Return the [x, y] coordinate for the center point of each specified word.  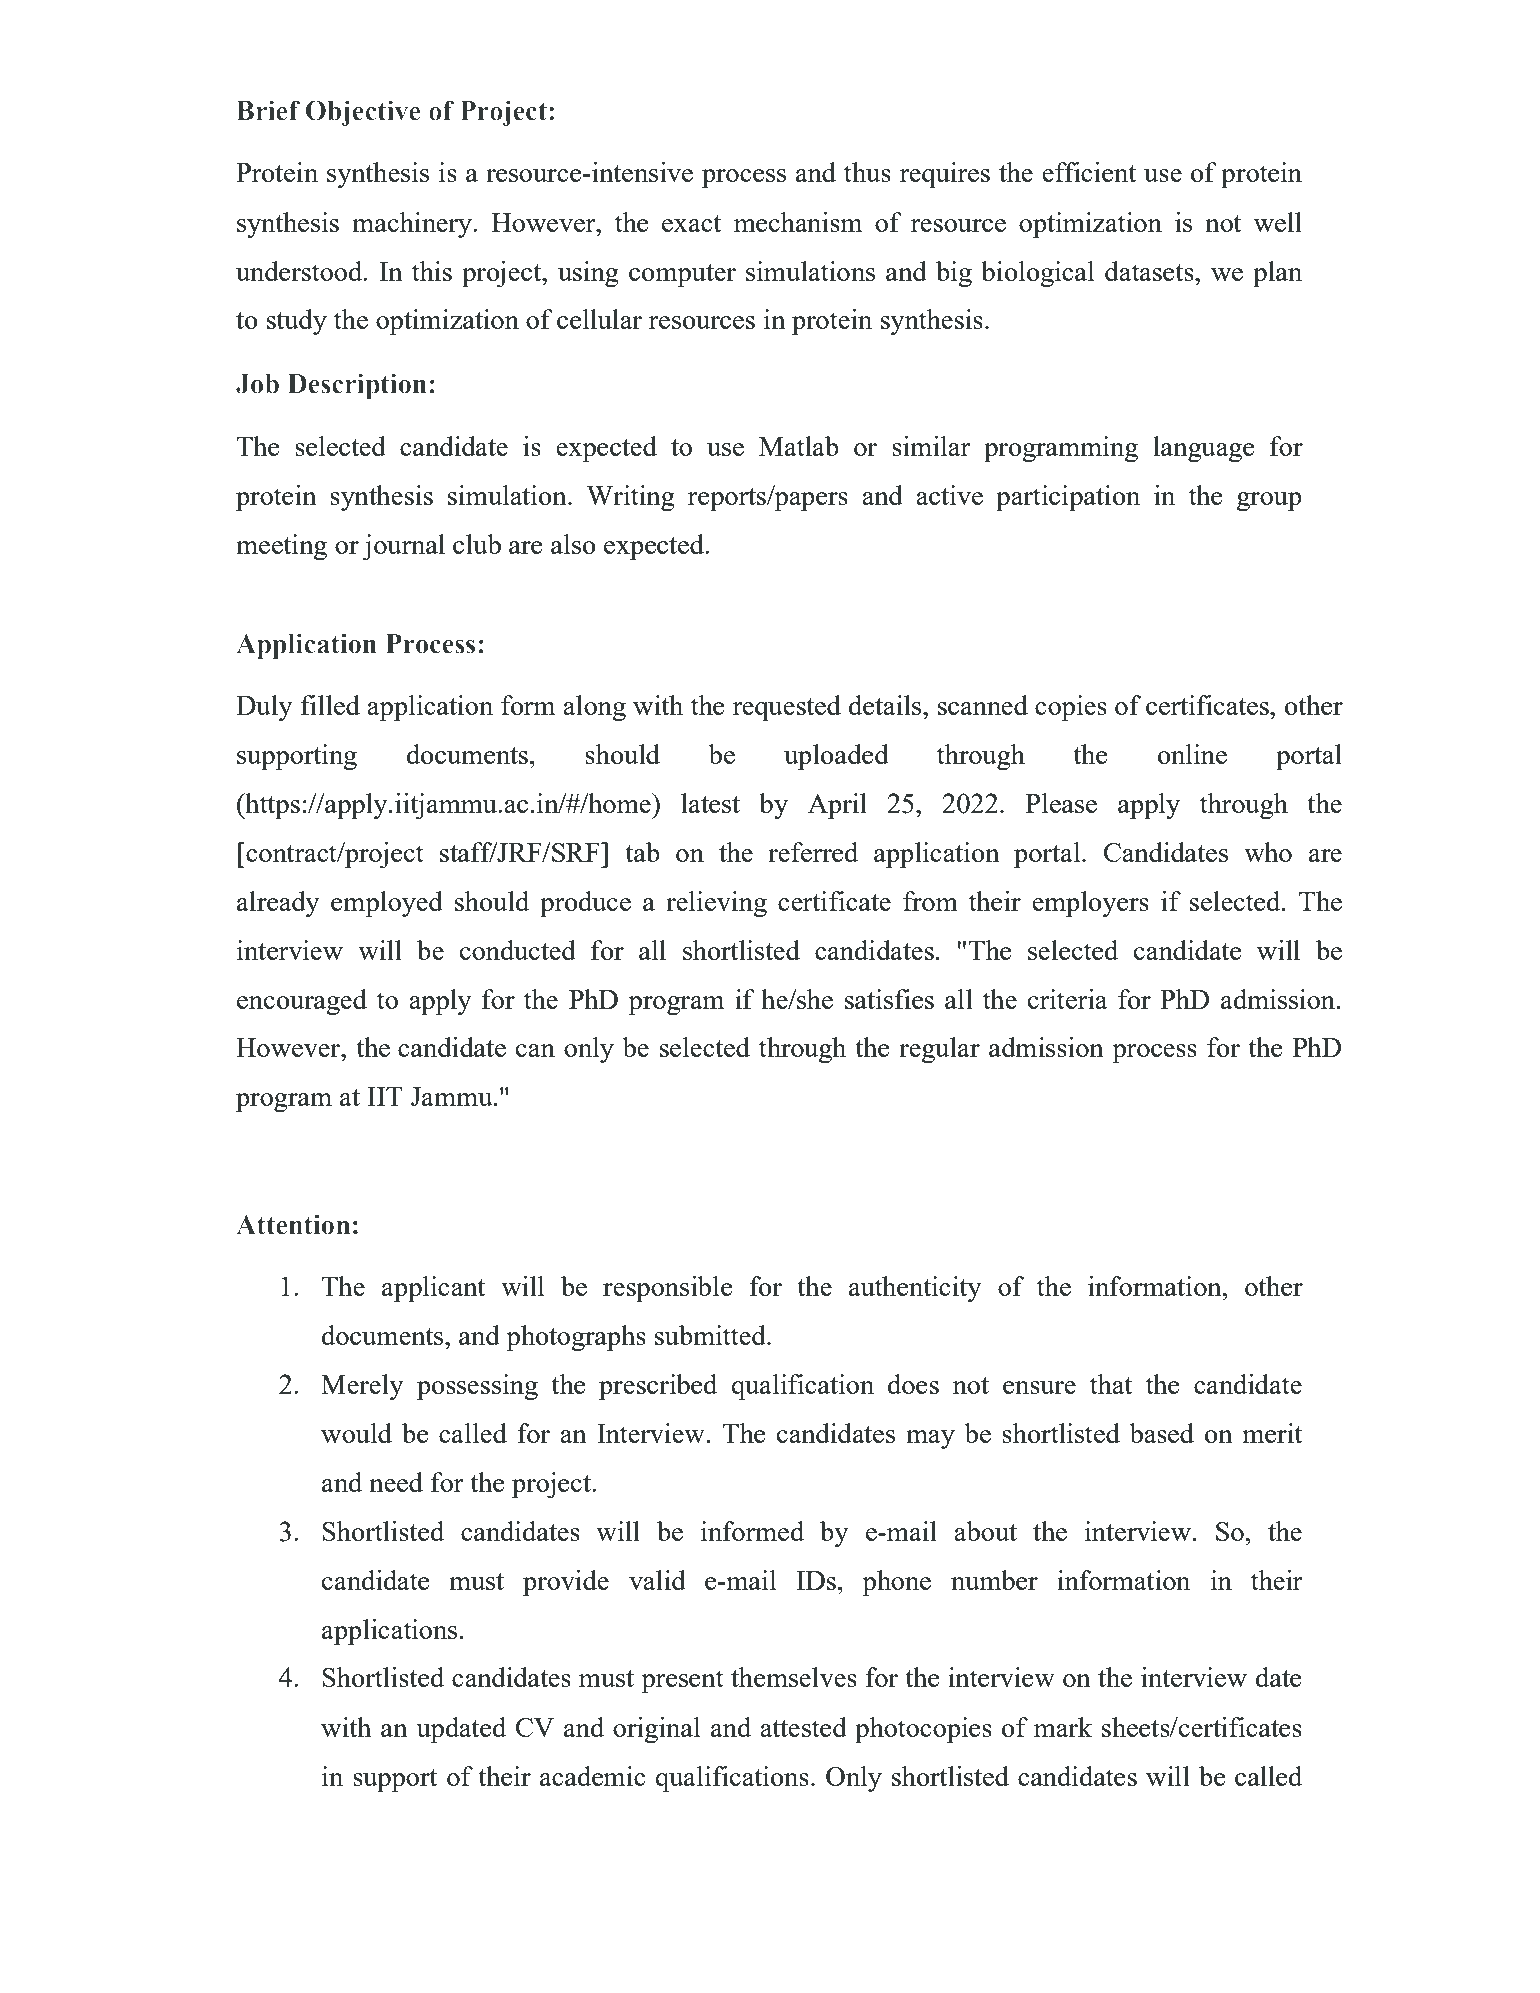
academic [593, 1776]
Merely [362, 1387]
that [1111, 1384]
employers [1090, 904]
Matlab [799, 446]
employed [387, 904]
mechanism [798, 222]
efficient [1089, 172]
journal [403, 547]
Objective [363, 113]
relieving [716, 904]
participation [1068, 498]
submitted [711, 1335]
